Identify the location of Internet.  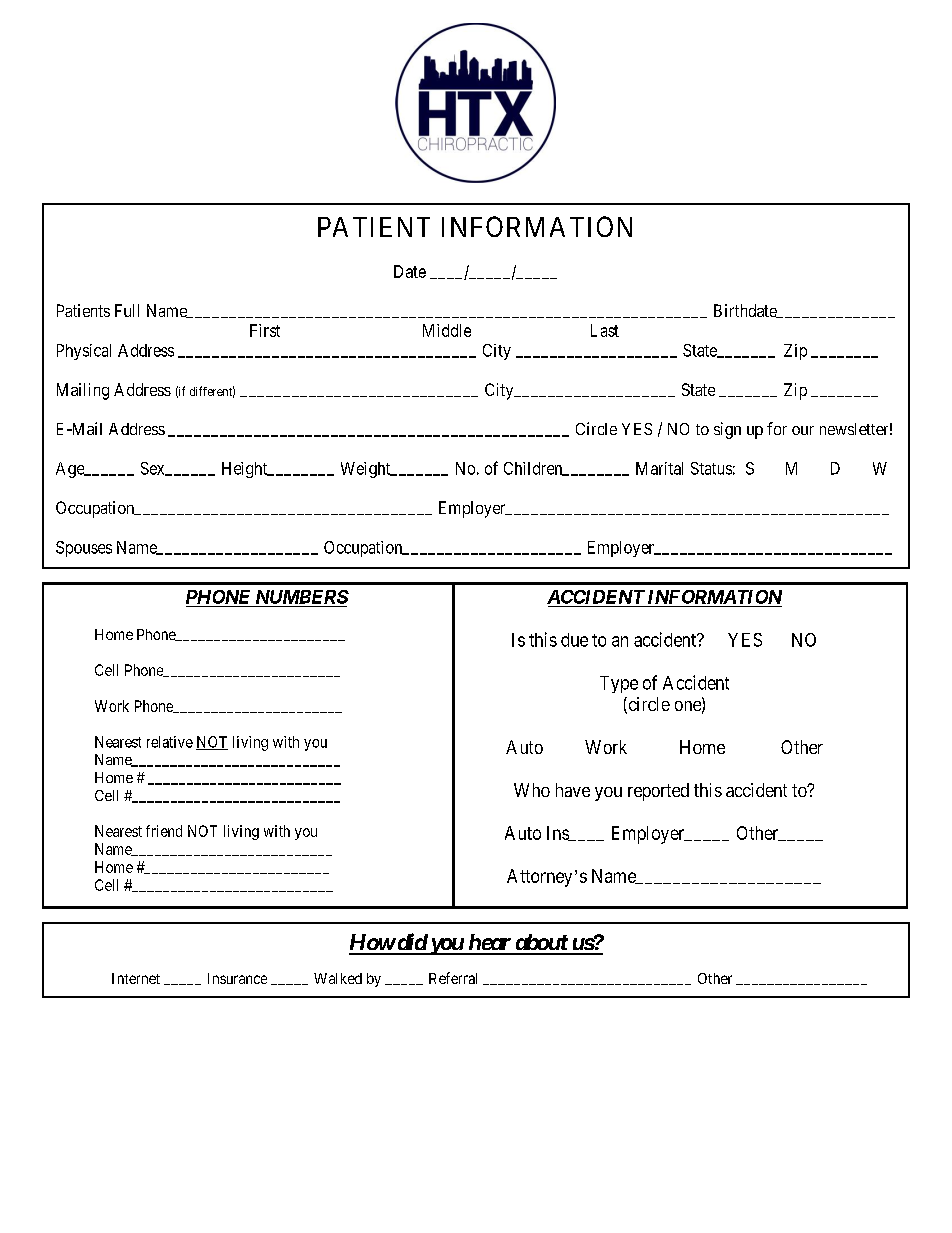
(136, 978).
